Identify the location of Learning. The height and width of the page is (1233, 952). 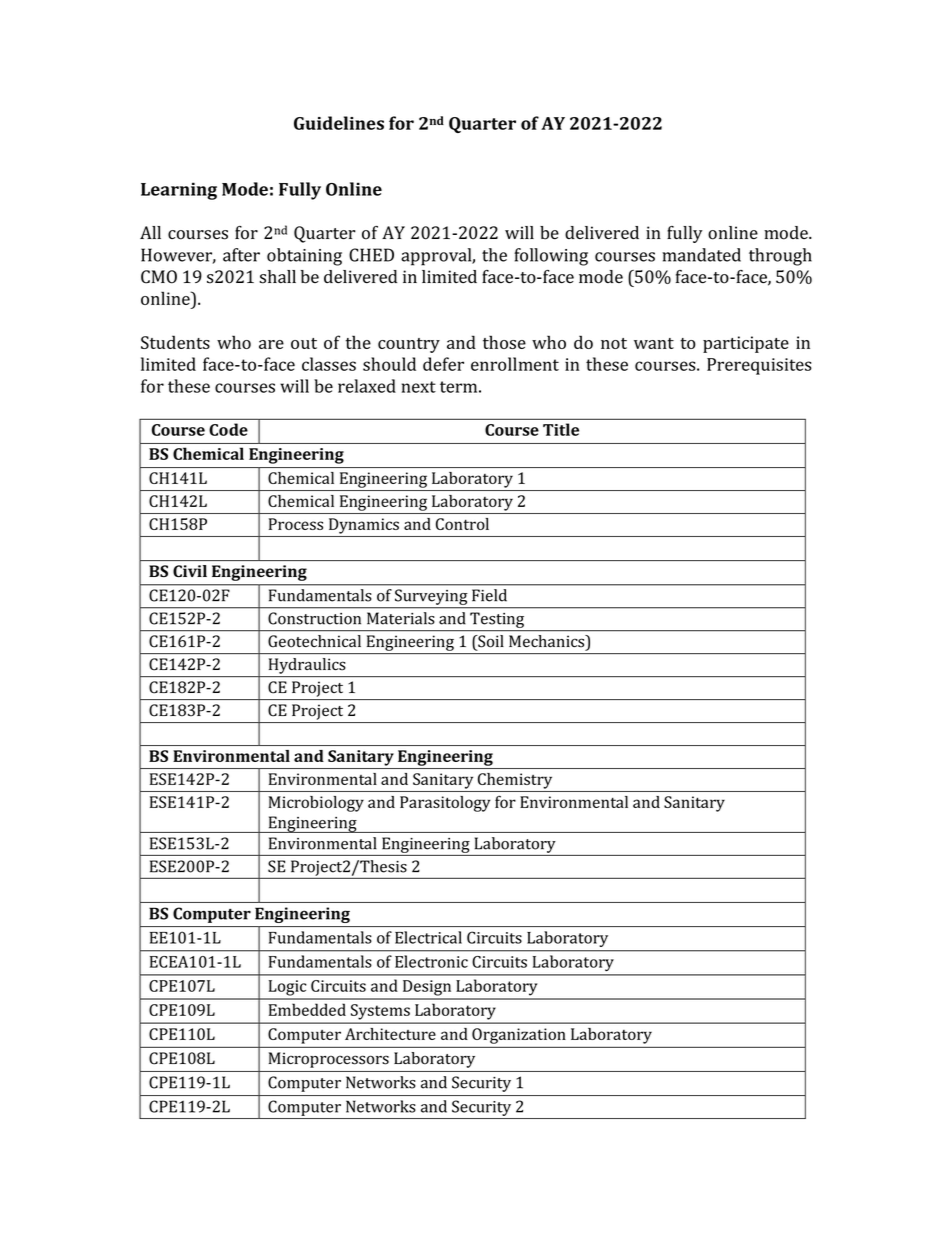
(179, 191).
